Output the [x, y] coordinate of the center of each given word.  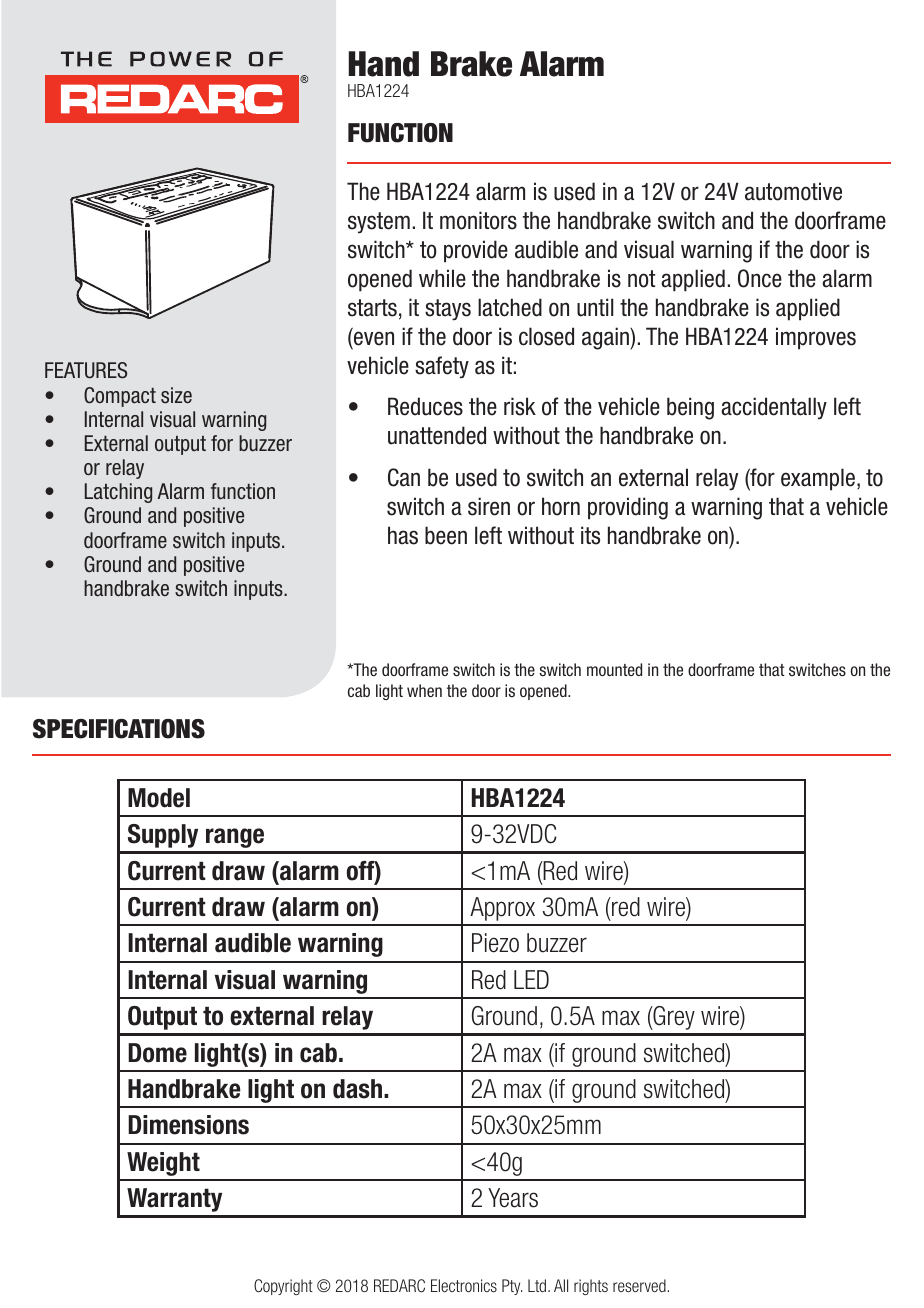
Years [513, 1198]
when [424, 690]
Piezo [495, 943]
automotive [793, 191]
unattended [437, 435]
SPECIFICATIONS [119, 729]
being [690, 408]
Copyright [283, 1287]
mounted [614, 669]
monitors [478, 220]
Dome [157, 1053]
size [176, 395]
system [379, 223]
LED [531, 979]
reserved [640, 1285]
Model [159, 798]
